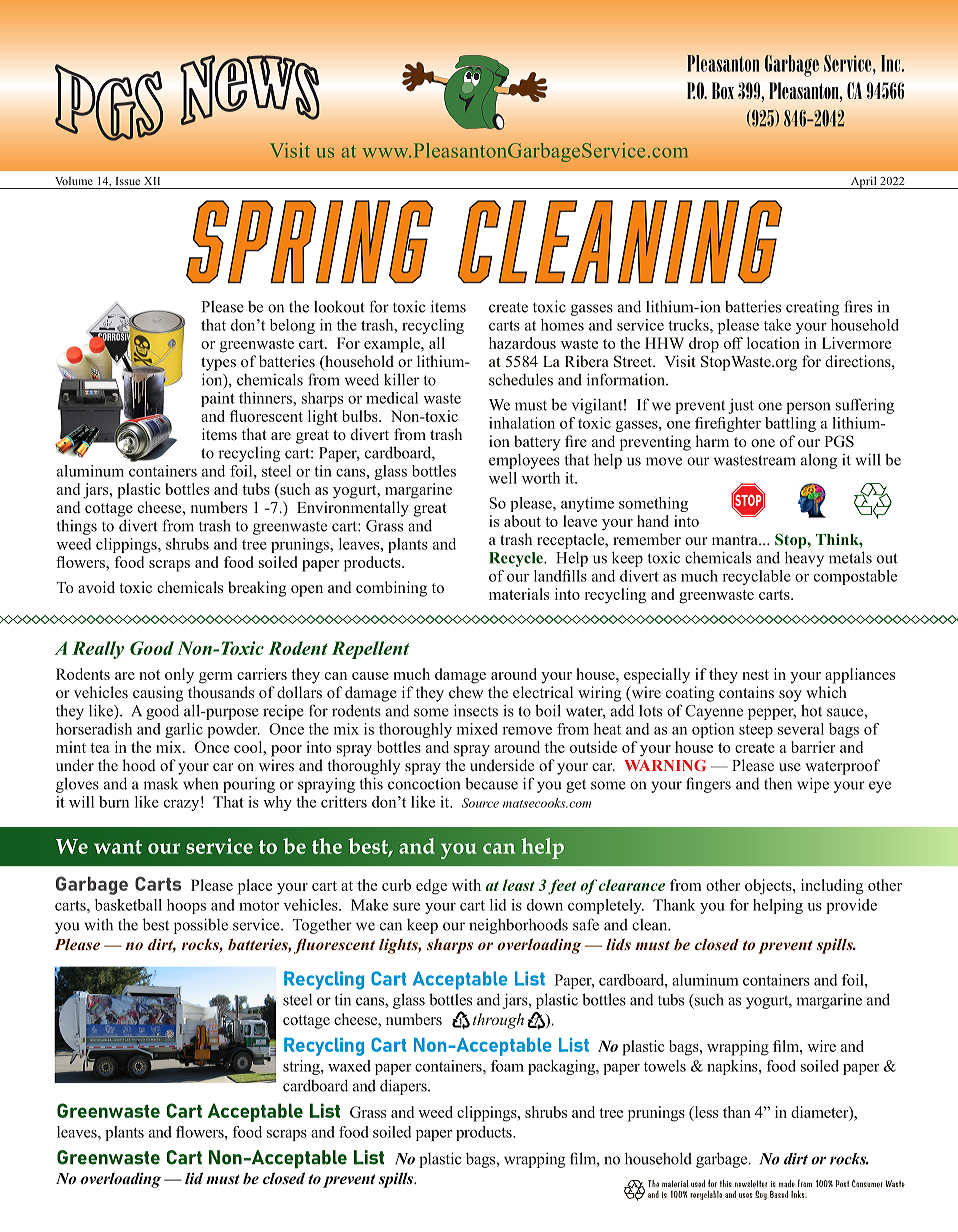 The image size is (958, 1232). Describe the element at coordinates (152, 181) in the screenshot. I see `XII` at that location.
